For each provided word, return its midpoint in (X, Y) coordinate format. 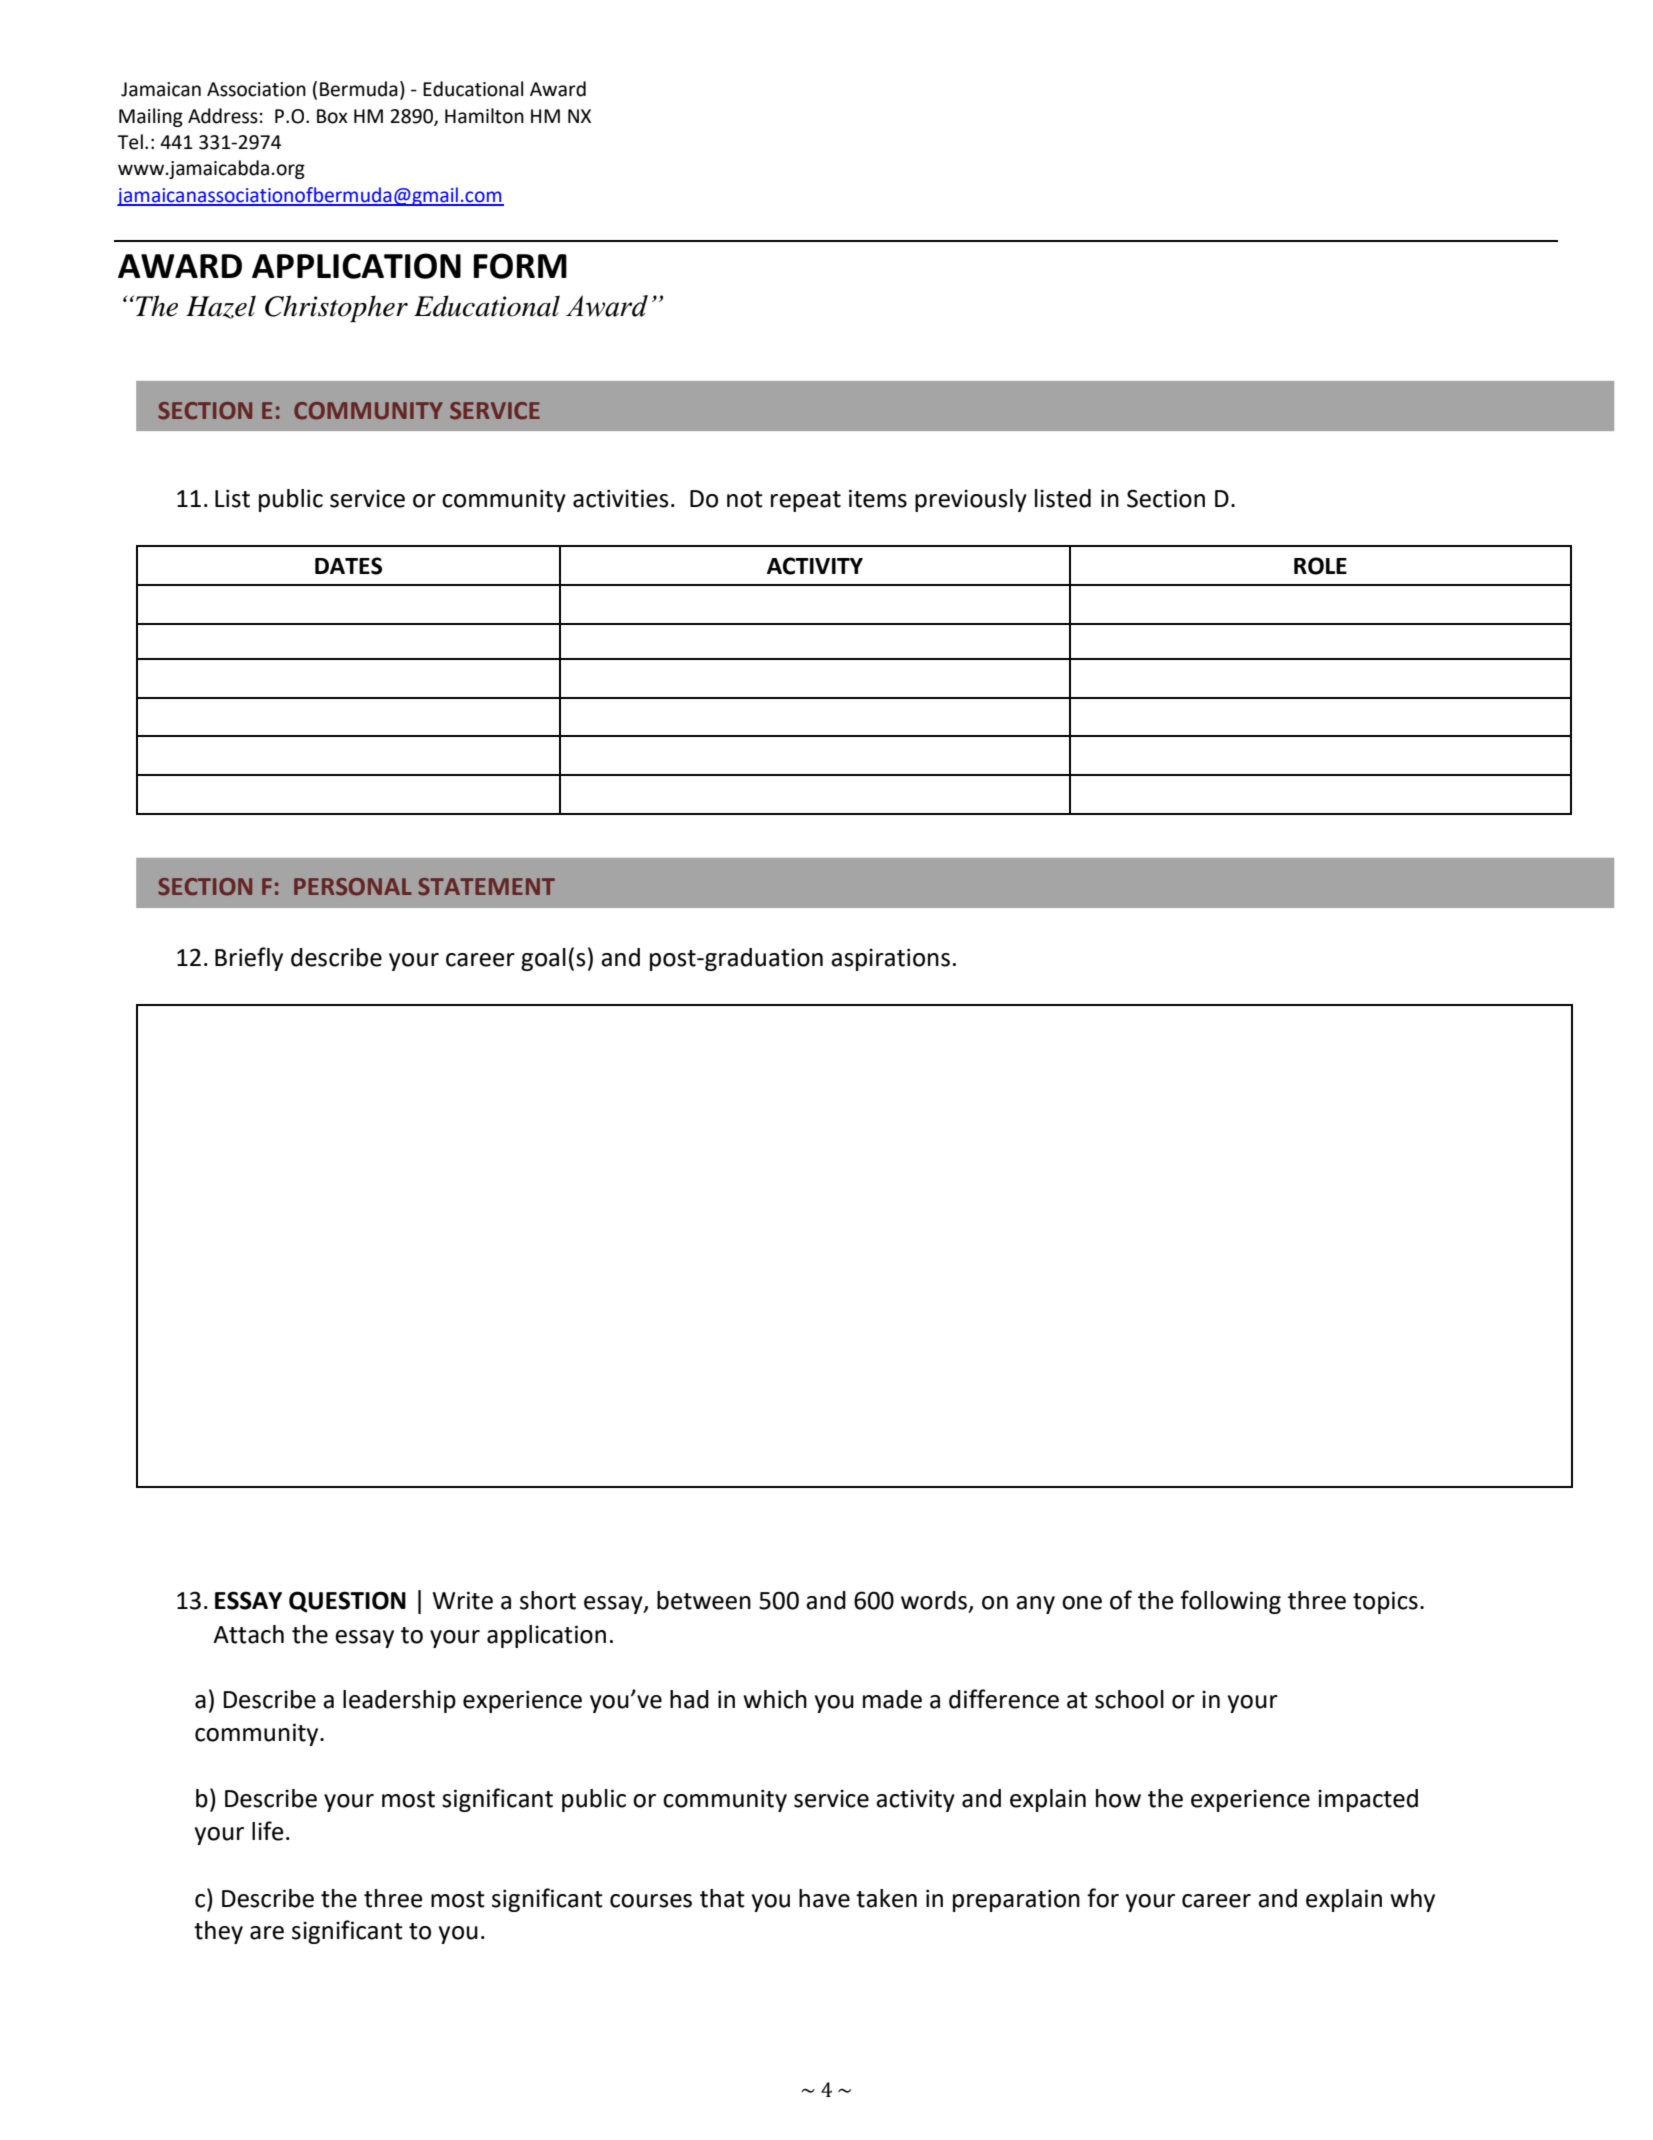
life (268, 1831)
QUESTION (347, 1602)
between (704, 1600)
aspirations (890, 959)
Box (332, 116)
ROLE (1320, 566)
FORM (520, 266)
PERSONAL (353, 887)
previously (971, 500)
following (1230, 1602)
